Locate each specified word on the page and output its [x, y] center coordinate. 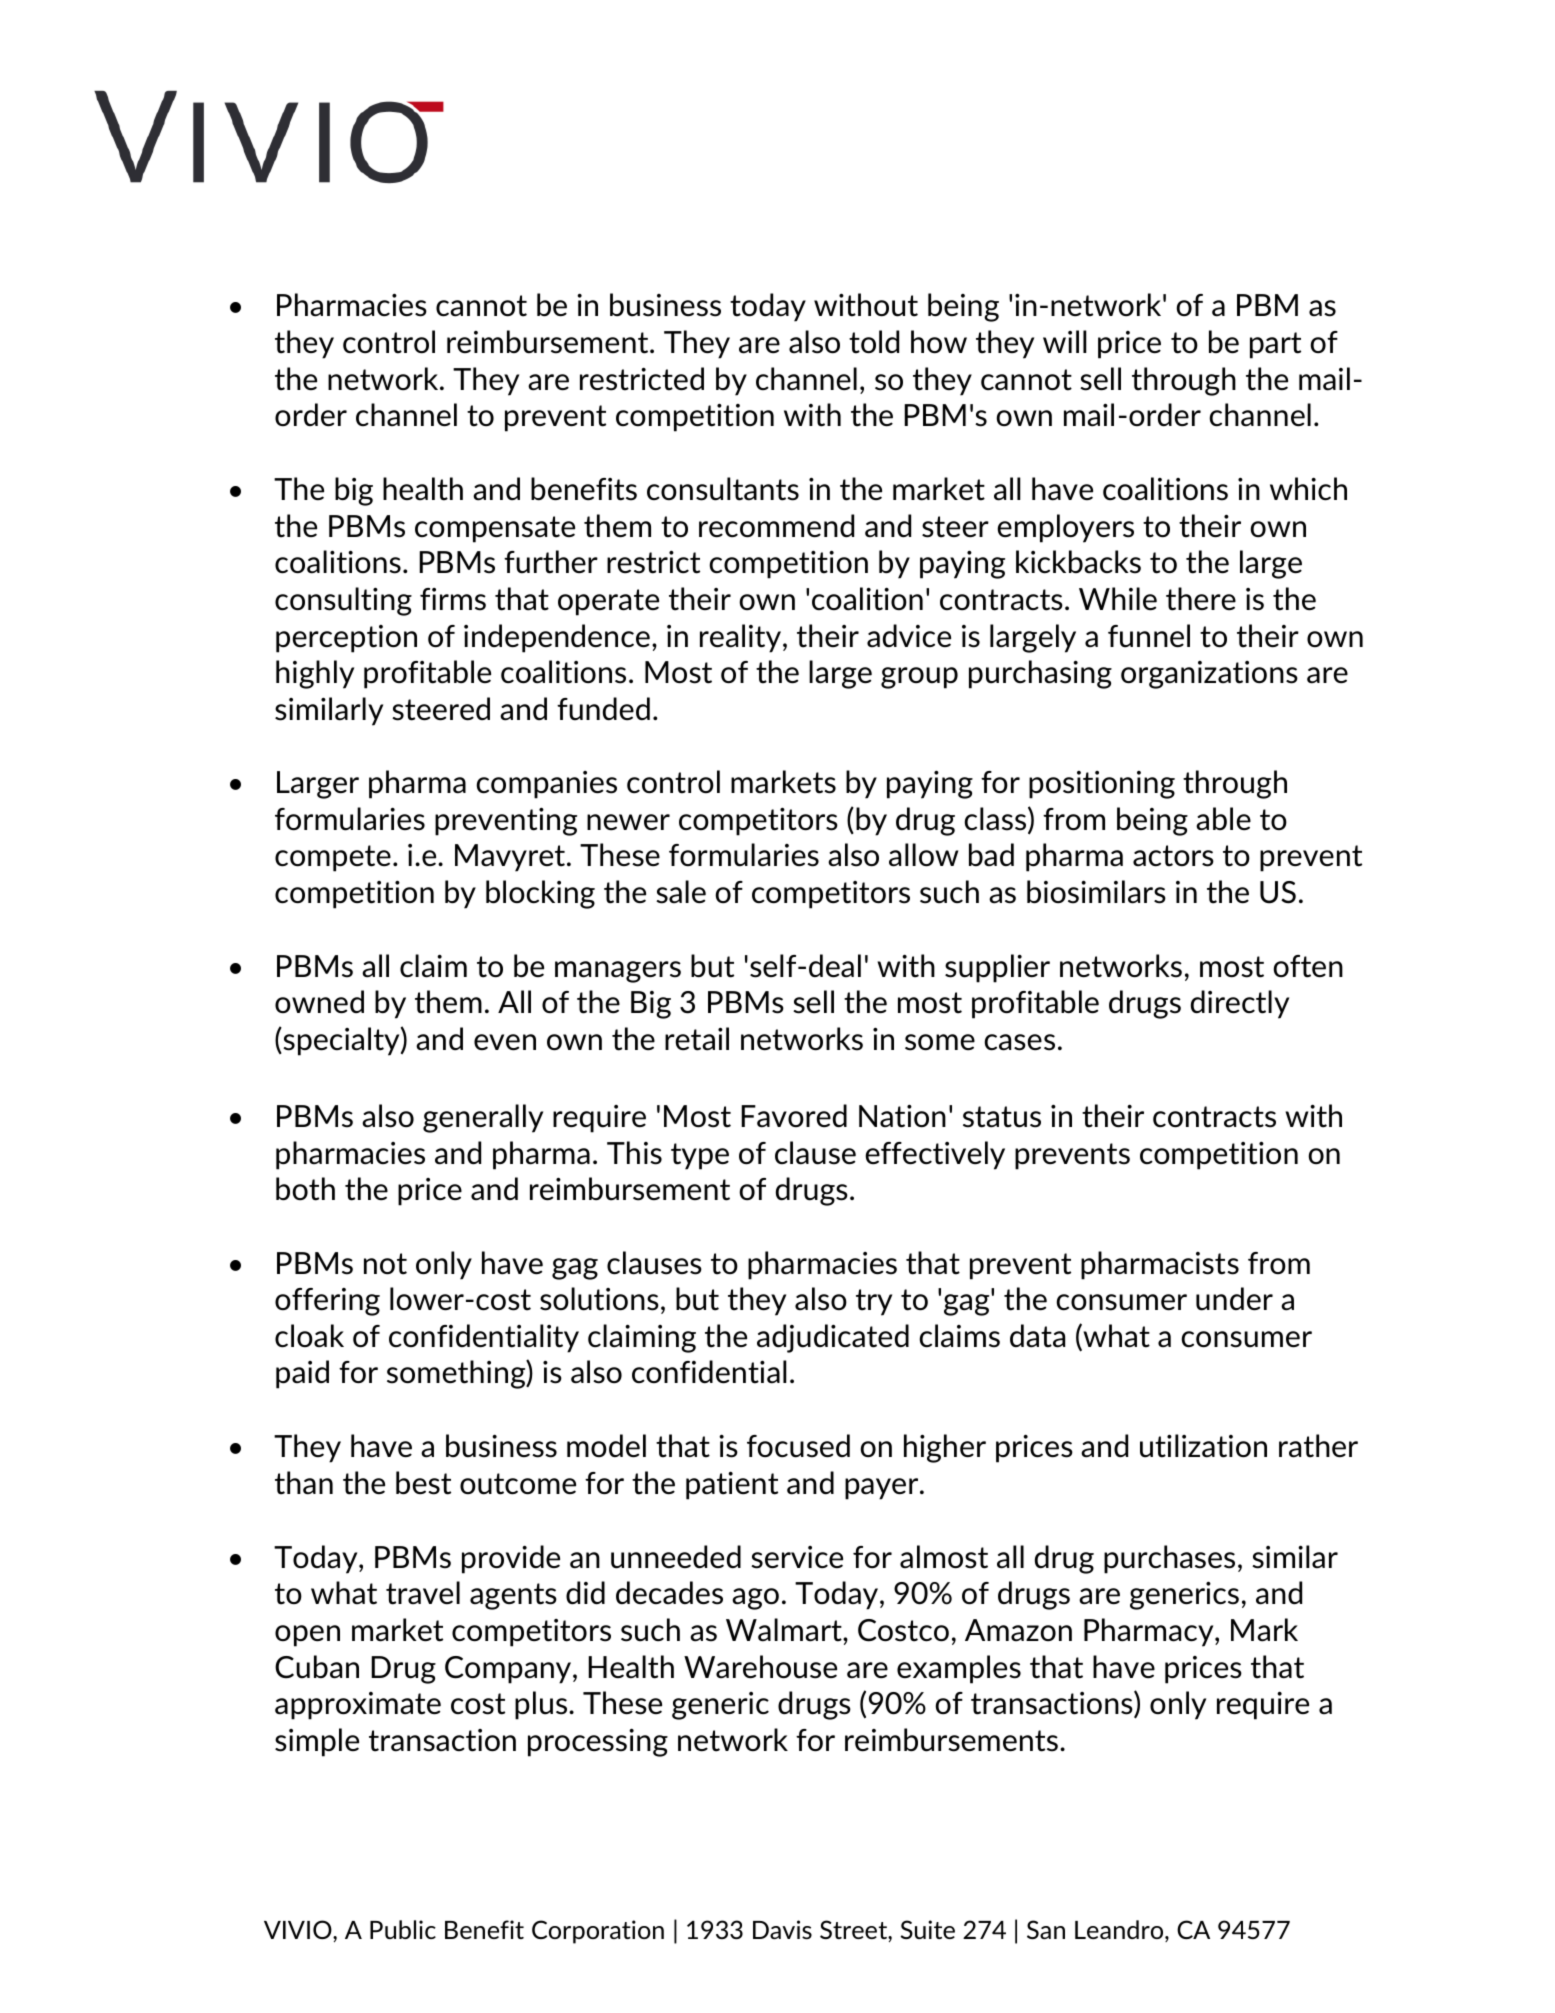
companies [546, 785]
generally [483, 1118]
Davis [782, 1929]
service [797, 1557]
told [874, 342]
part [1275, 345]
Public [403, 1929]
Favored [794, 1116]
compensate [495, 529]
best [423, 1483]
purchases [1169, 1559]
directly [1240, 1004]
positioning [1102, 785]
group [919, 678]
